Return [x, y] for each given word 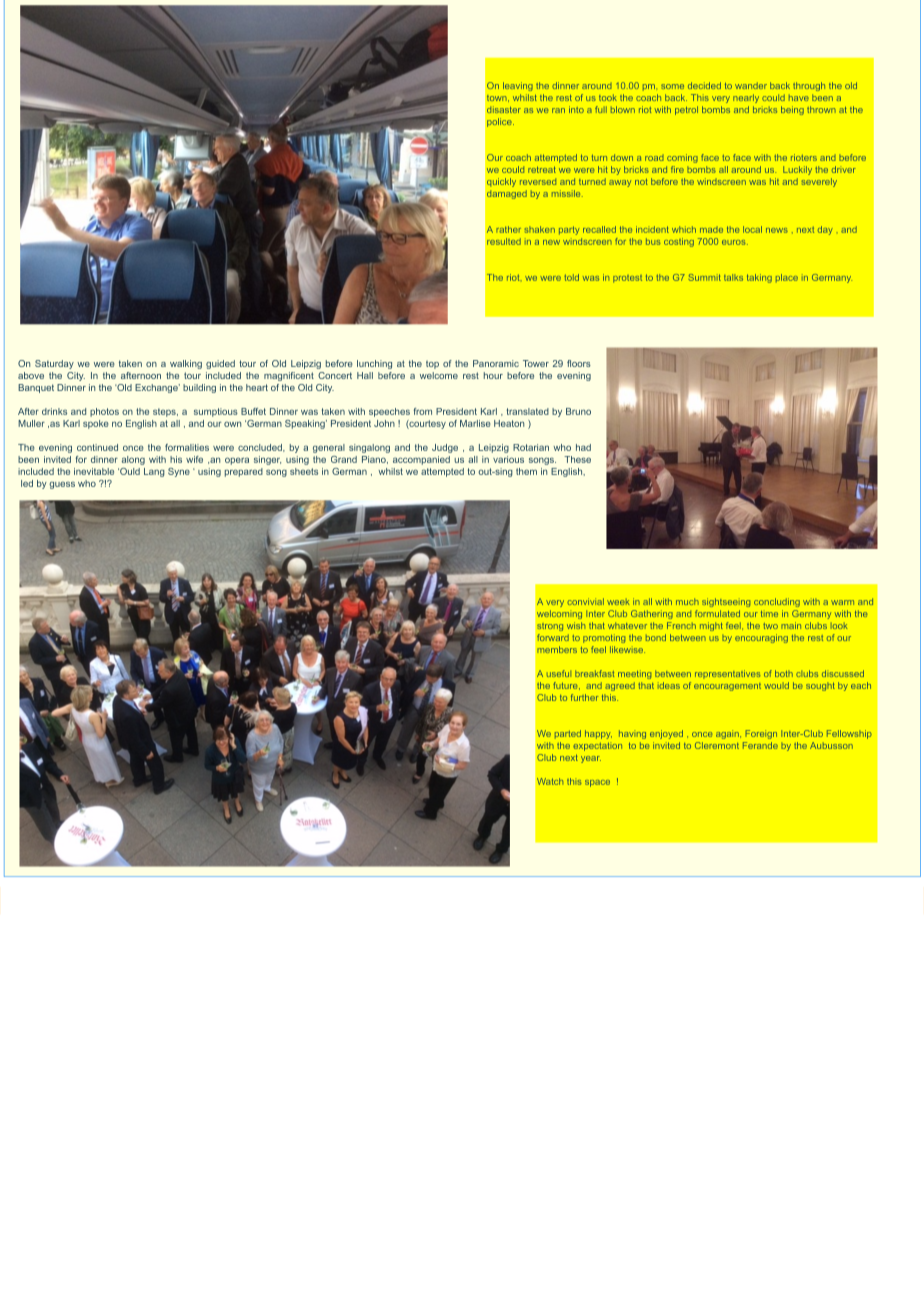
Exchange [157, 388]
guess [62, 485]
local [752, 229]
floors [579, 363]
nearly [746, 98]
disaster [504, 109]
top [432, 364]
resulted [504, 241]
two [770, 626]
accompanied [421, 460]
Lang [154, 472]
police [500, 122]
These [577, 459]
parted [568, 734]
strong [550, 627]
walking [186, 364]
